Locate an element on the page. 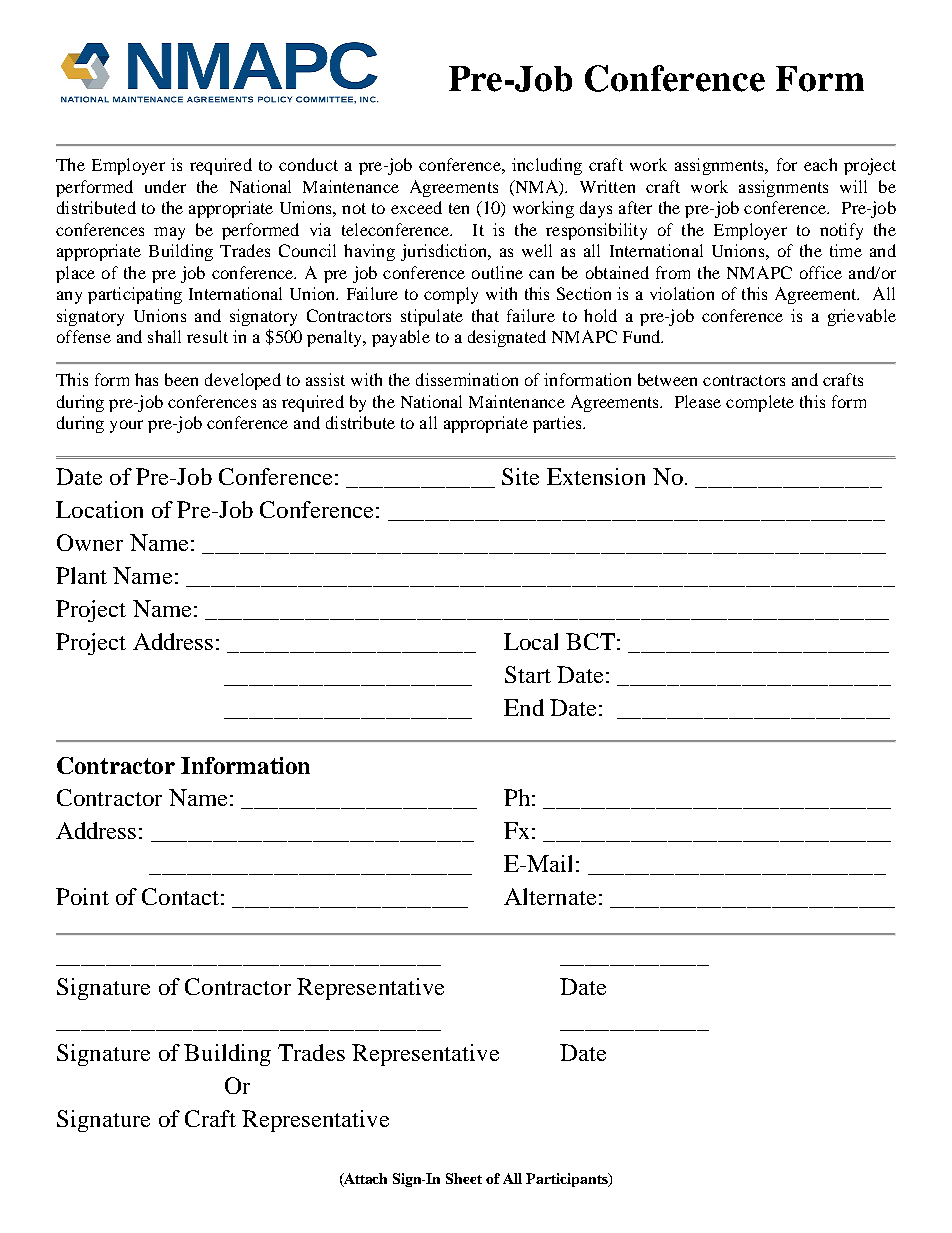  Alternate is located at coordinates (550, 896).
